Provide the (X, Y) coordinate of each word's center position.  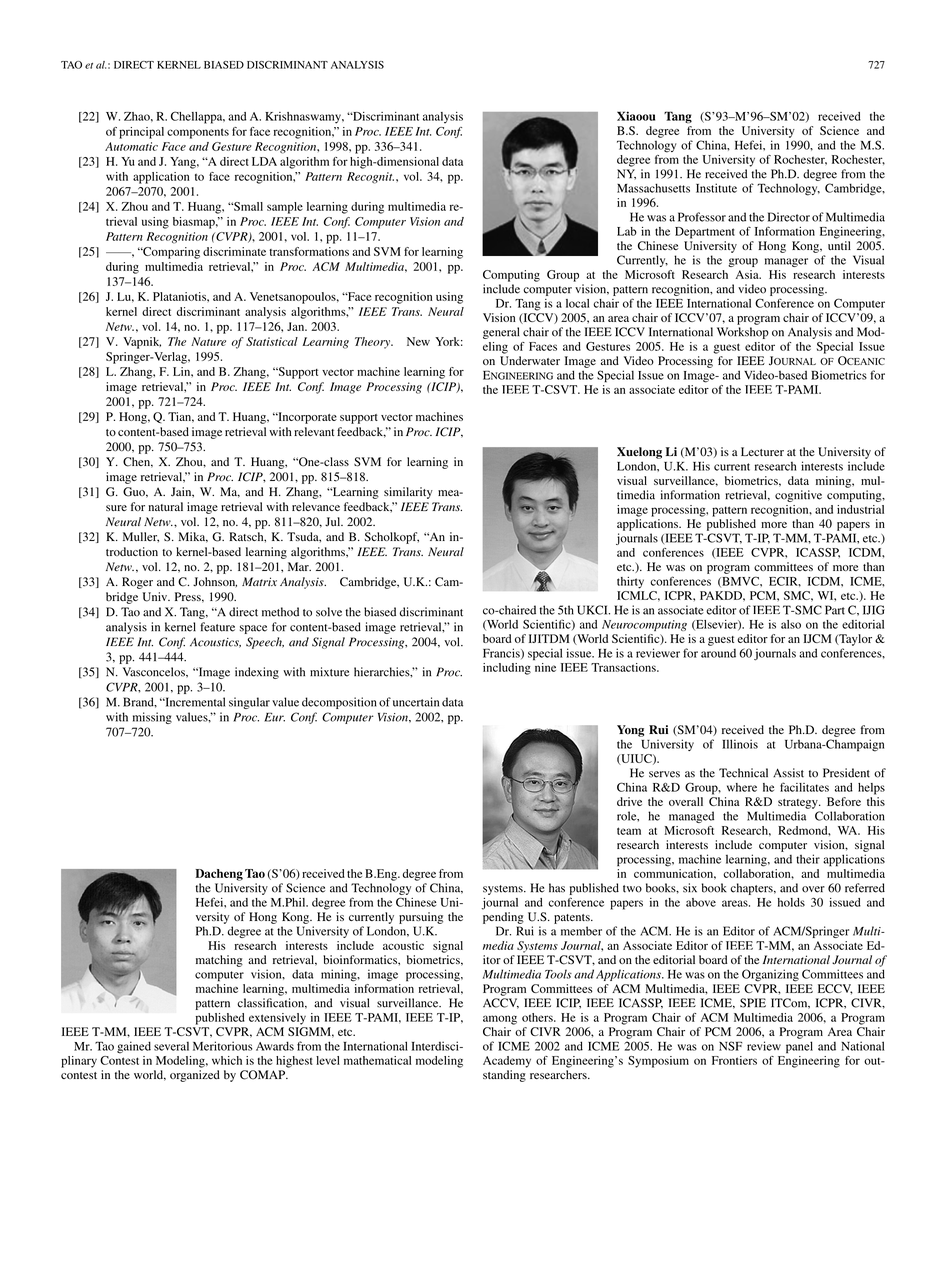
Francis (502, 653)
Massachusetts (653, 188)
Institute (716, 188)
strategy (799, 804)
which (227, 1060)
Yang (184, 163)
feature (217, 627)
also (791, 624)
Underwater (530, 361)
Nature (208, 341)
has (557, 888)
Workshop (743, 333)
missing (152, 718)
